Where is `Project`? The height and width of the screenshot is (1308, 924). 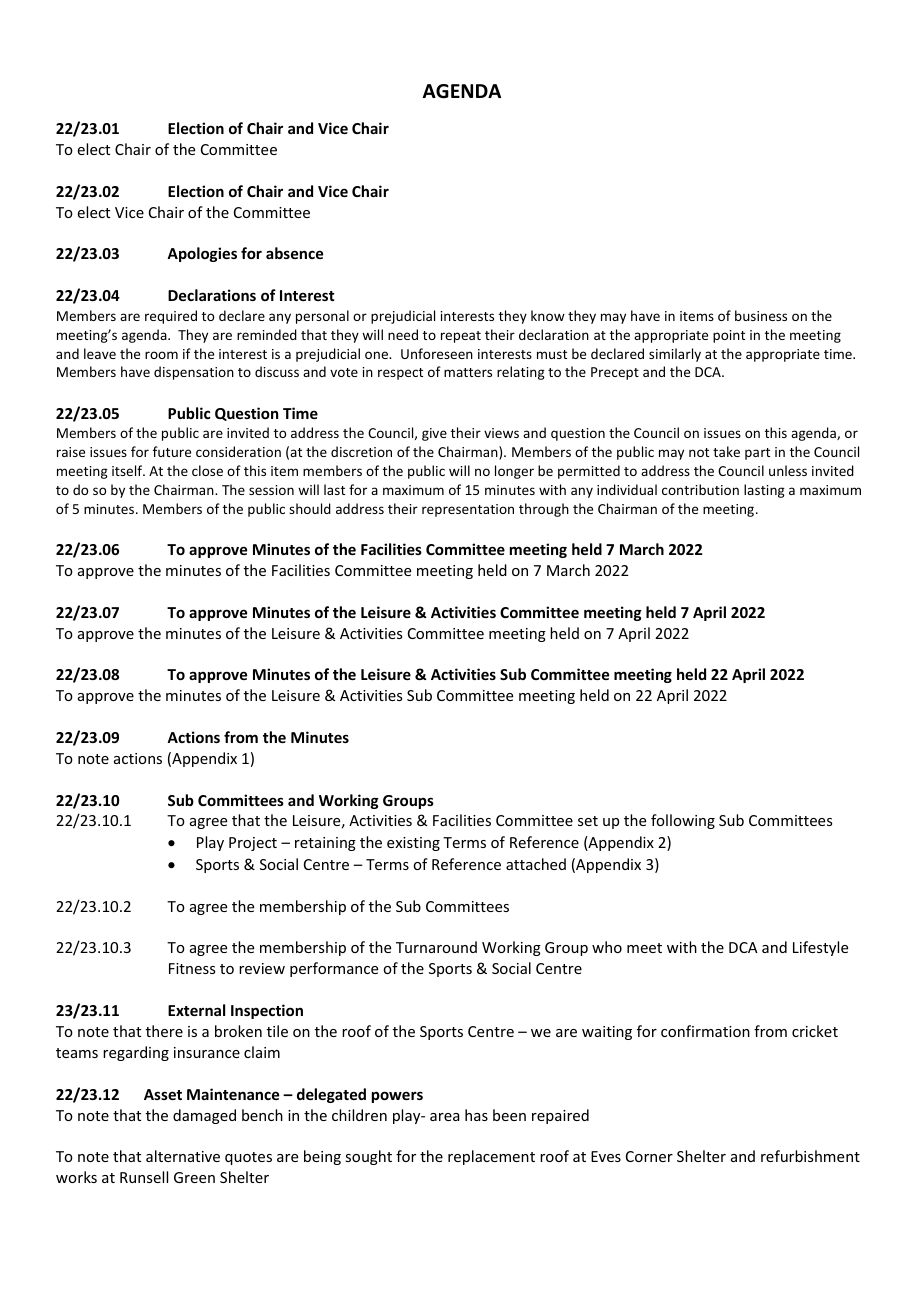 Project is located at coordinates (253, 844).
